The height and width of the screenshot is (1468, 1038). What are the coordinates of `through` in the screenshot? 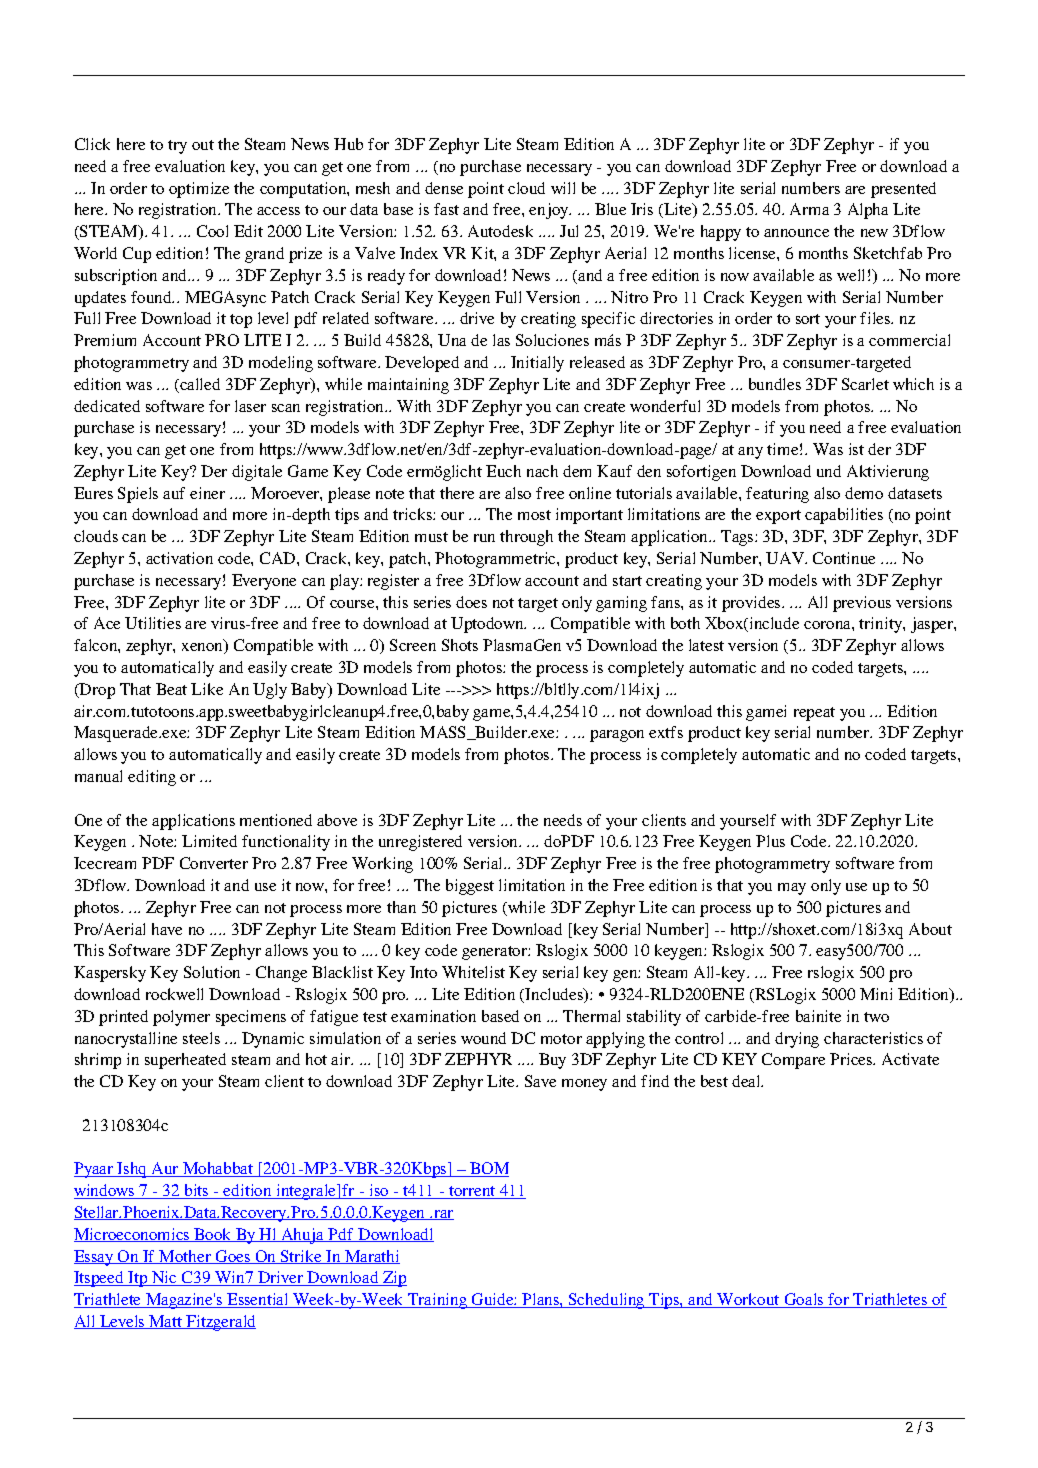 It's located at (526, 538).
